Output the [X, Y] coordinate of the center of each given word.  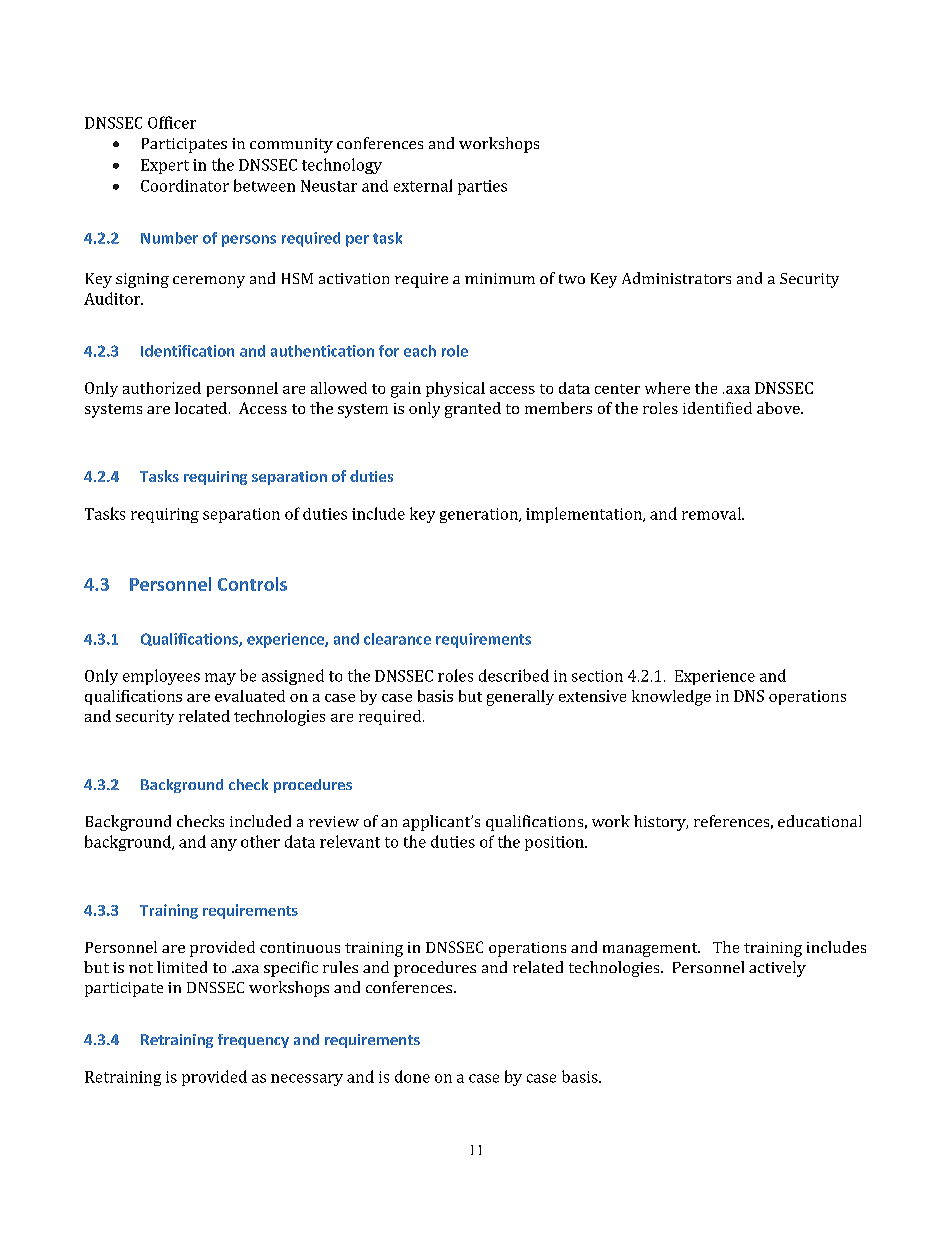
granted [473, 410]
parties [482, 187]
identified [717, 408]
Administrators [676, 278]
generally [520, 698]
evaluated [250, 696]
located [202, 408]
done [412, 1076]
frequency [253, 1041]
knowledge [671, 698]
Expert [165, 166]
